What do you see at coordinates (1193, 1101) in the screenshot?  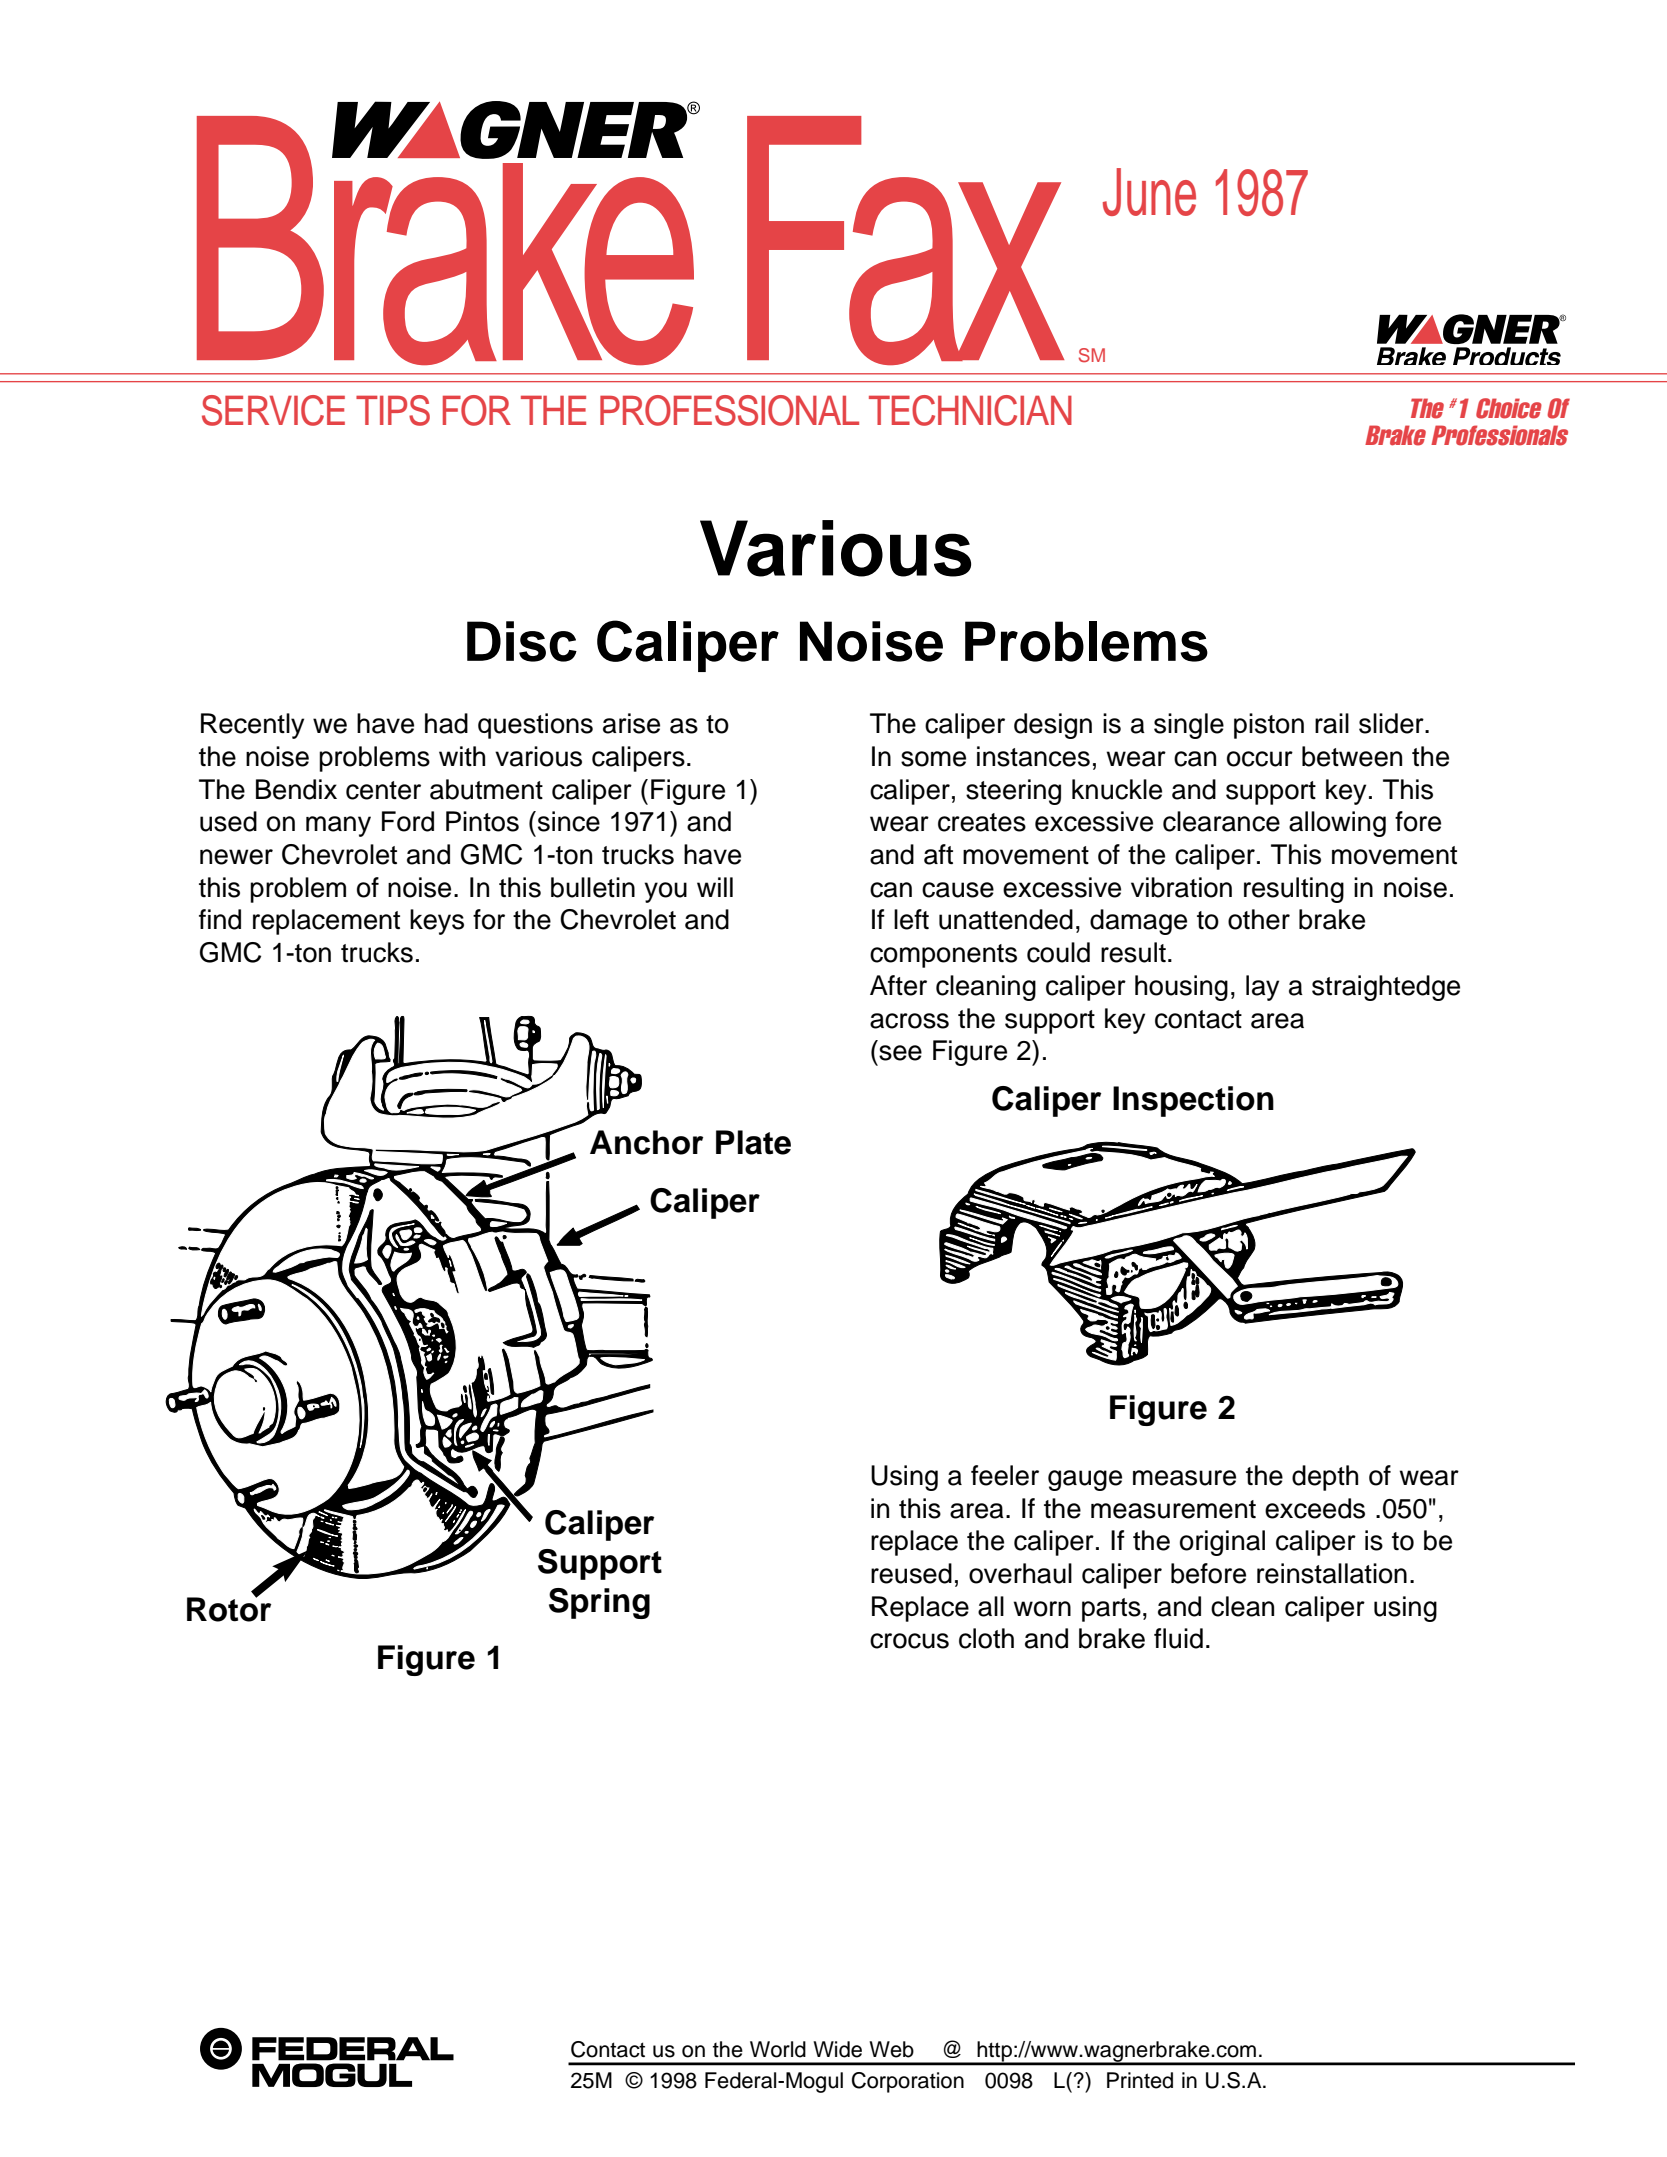 I see `Inspection` at bounding box center [1193, 1101].
